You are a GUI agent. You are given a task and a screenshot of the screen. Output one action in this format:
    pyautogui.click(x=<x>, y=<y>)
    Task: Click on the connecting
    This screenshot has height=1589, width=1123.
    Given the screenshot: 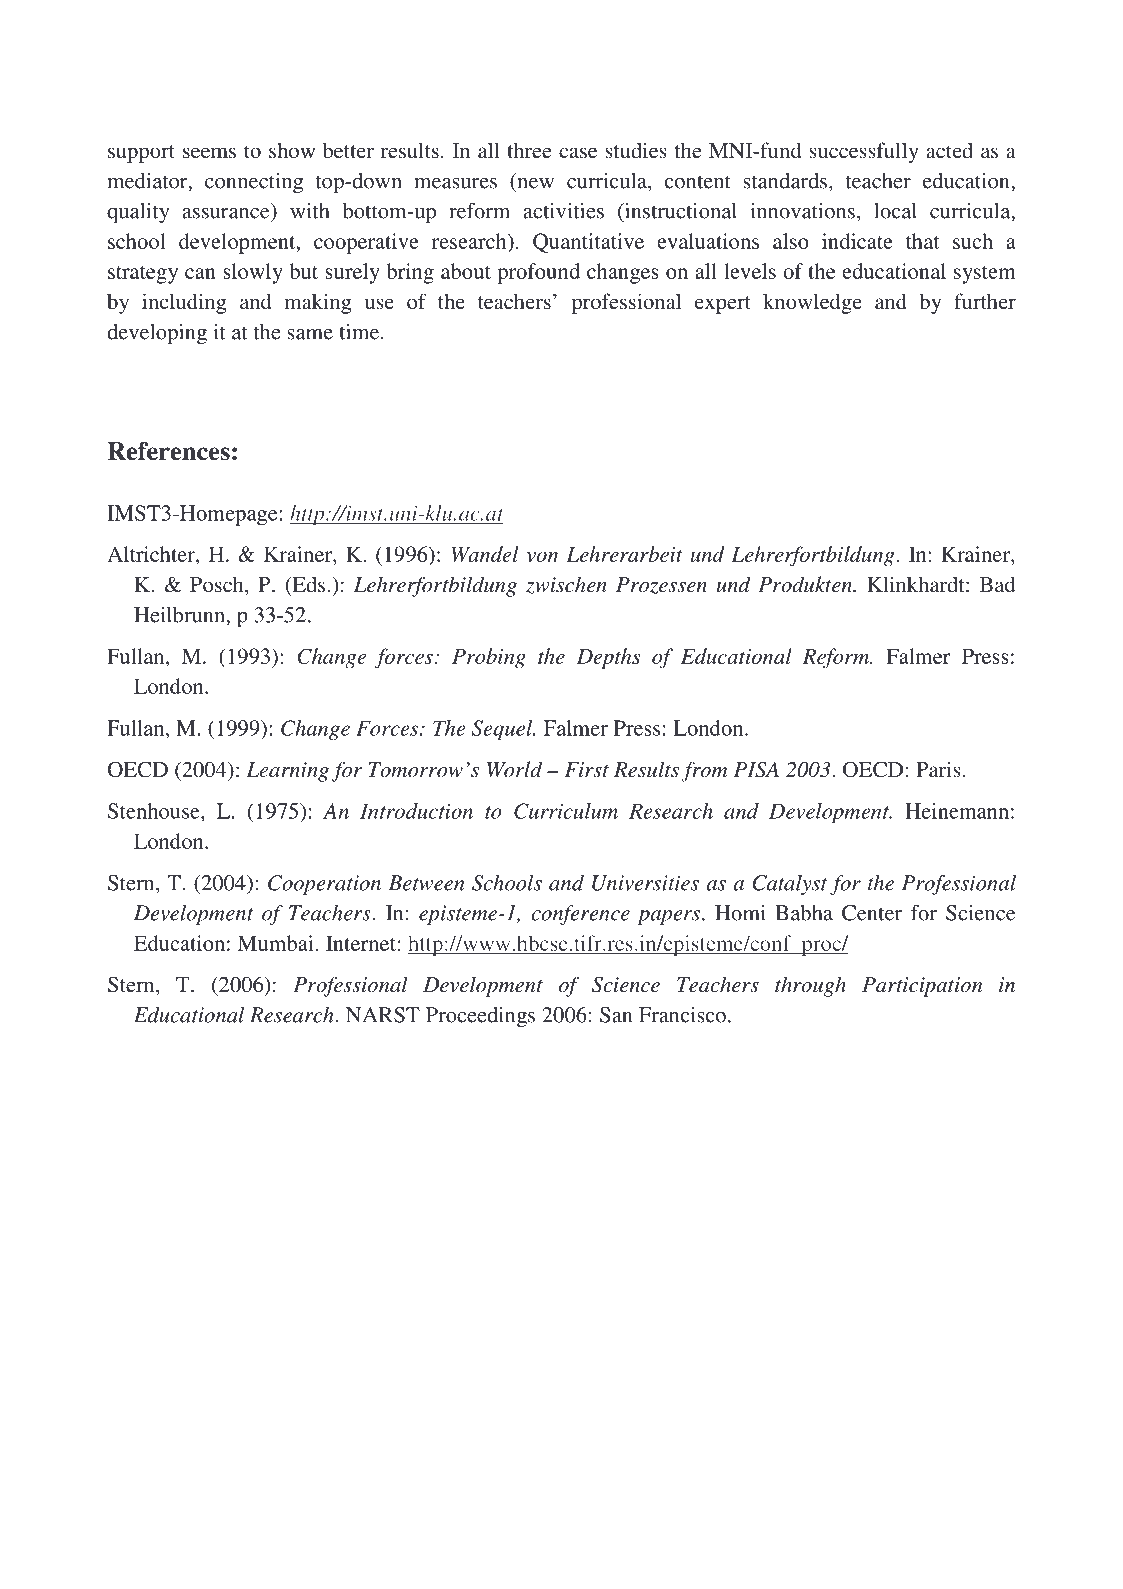 What is the action you would take?
    pyautogui.click(x=254, y=183)
